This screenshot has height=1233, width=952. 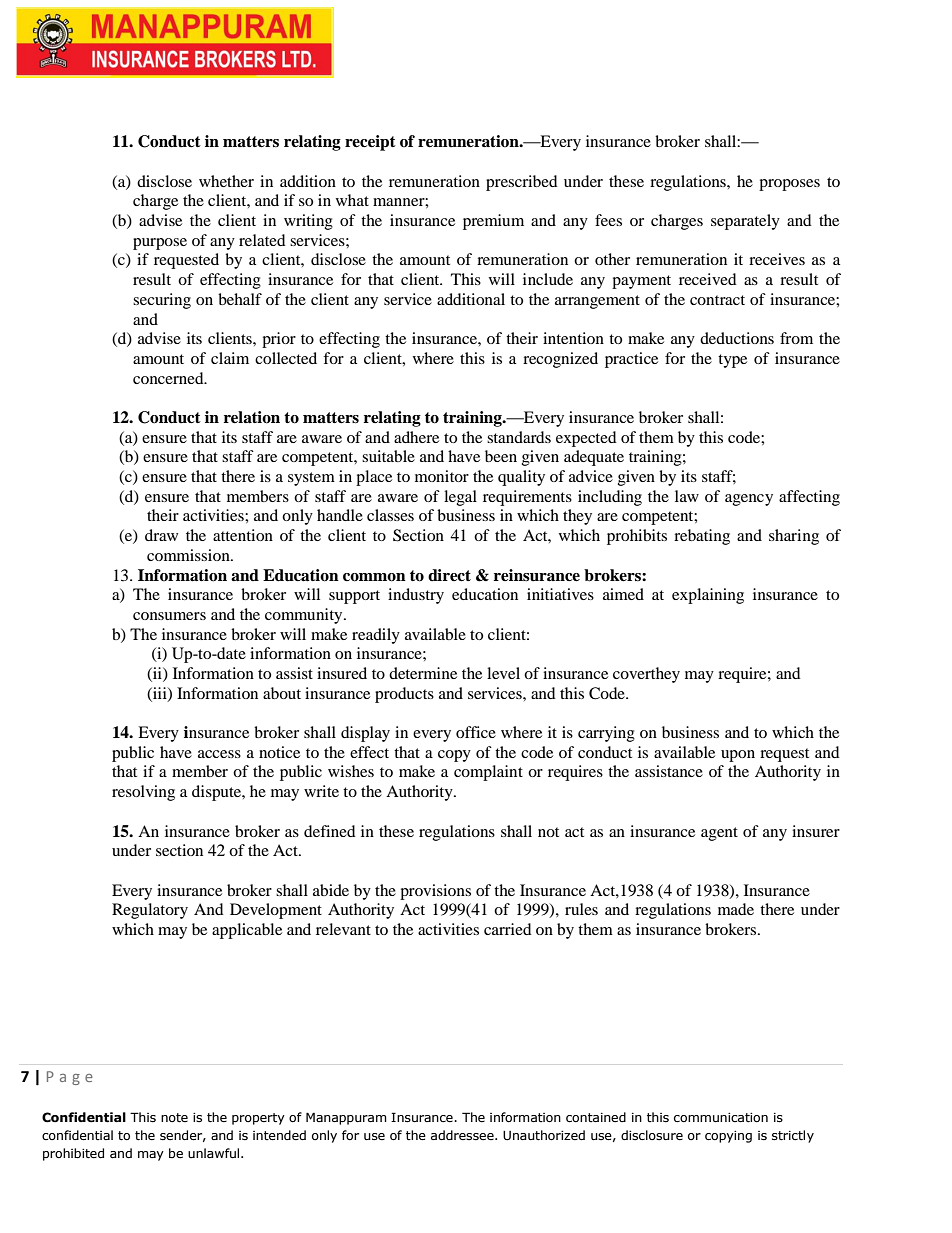 I want to click on communication, so click(x=721, y=1118).
